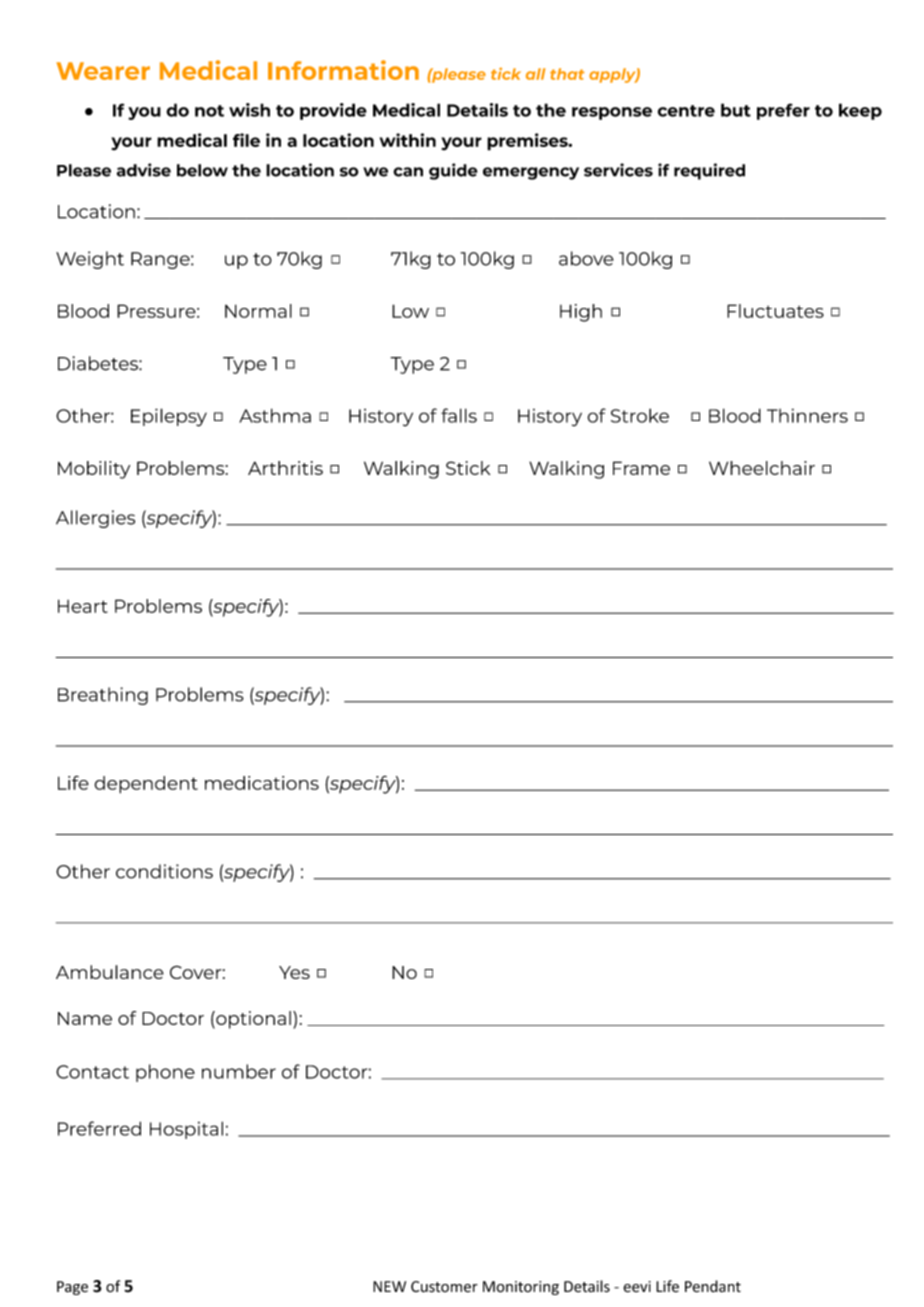  What do you see at coordinates (736, 110) in the image?
I see `but` at bounding box center [736, 110].
